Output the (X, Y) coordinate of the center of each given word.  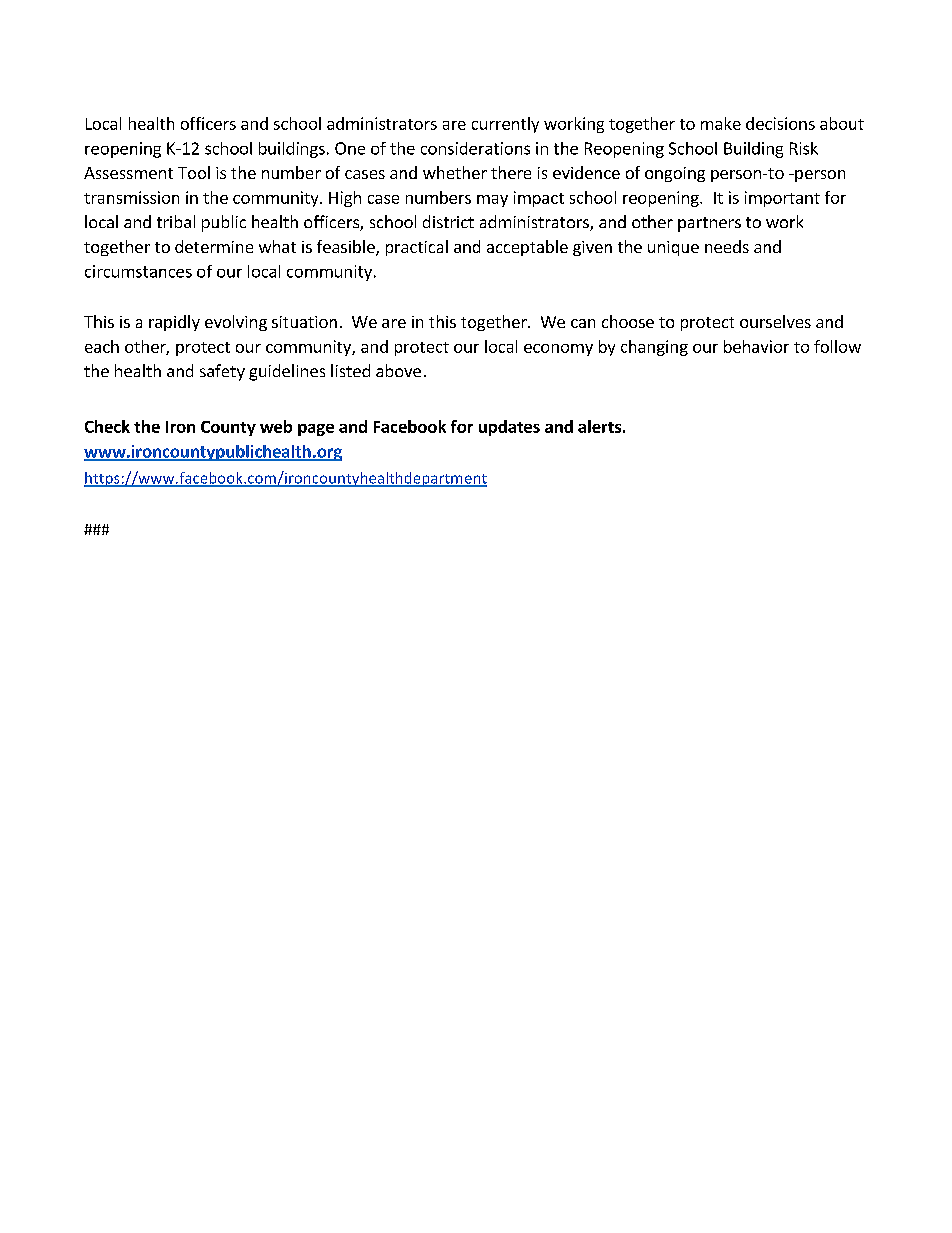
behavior (756, 346)
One (350, 148)
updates (509, 428)
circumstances (138, 271)
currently (505, 125)
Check (107, 426)
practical (417, 248)
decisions (780, 123)
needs (727, 246)
